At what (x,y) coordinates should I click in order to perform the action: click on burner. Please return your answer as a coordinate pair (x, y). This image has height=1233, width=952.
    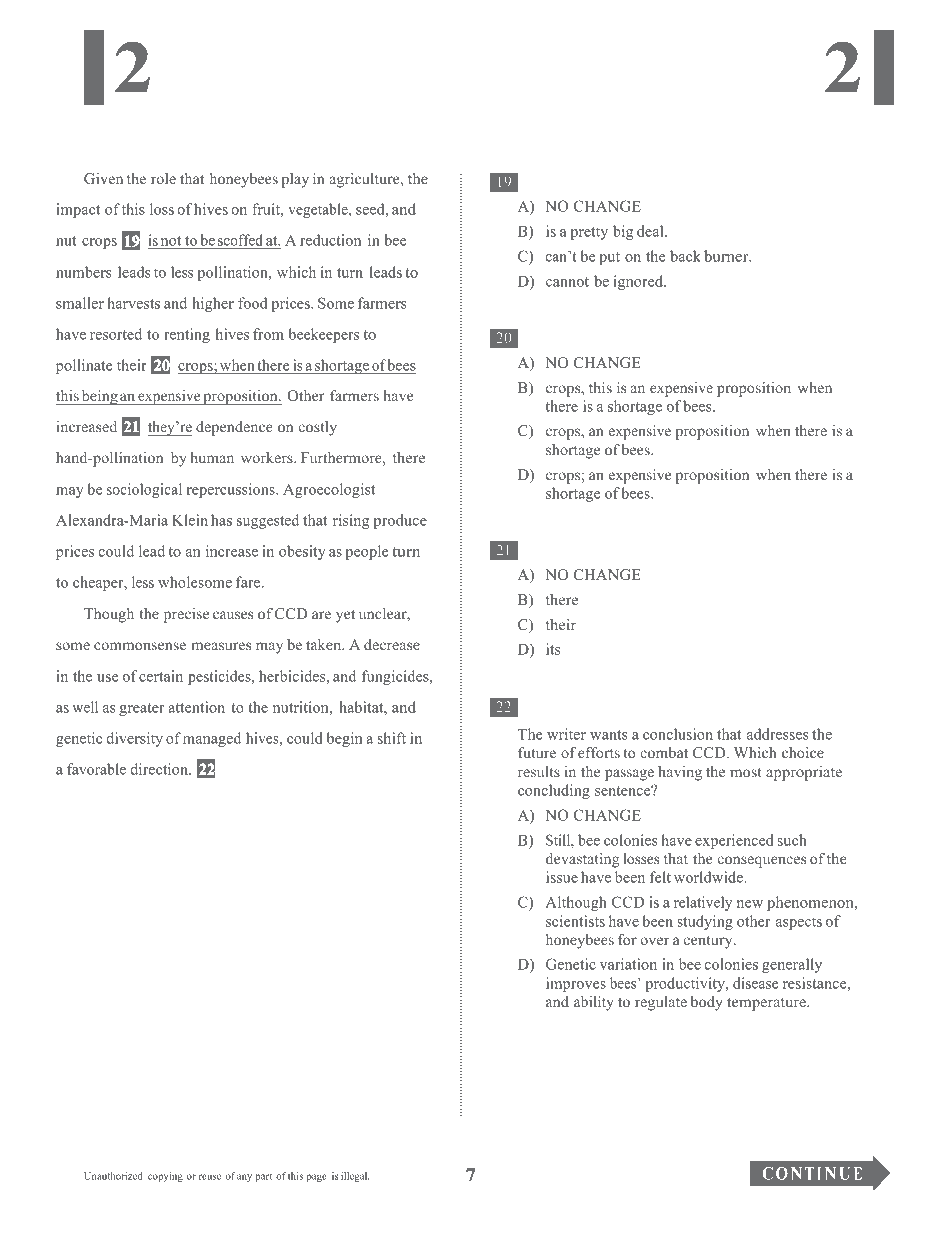
    Looking at the image, I should click on (727, 256).
